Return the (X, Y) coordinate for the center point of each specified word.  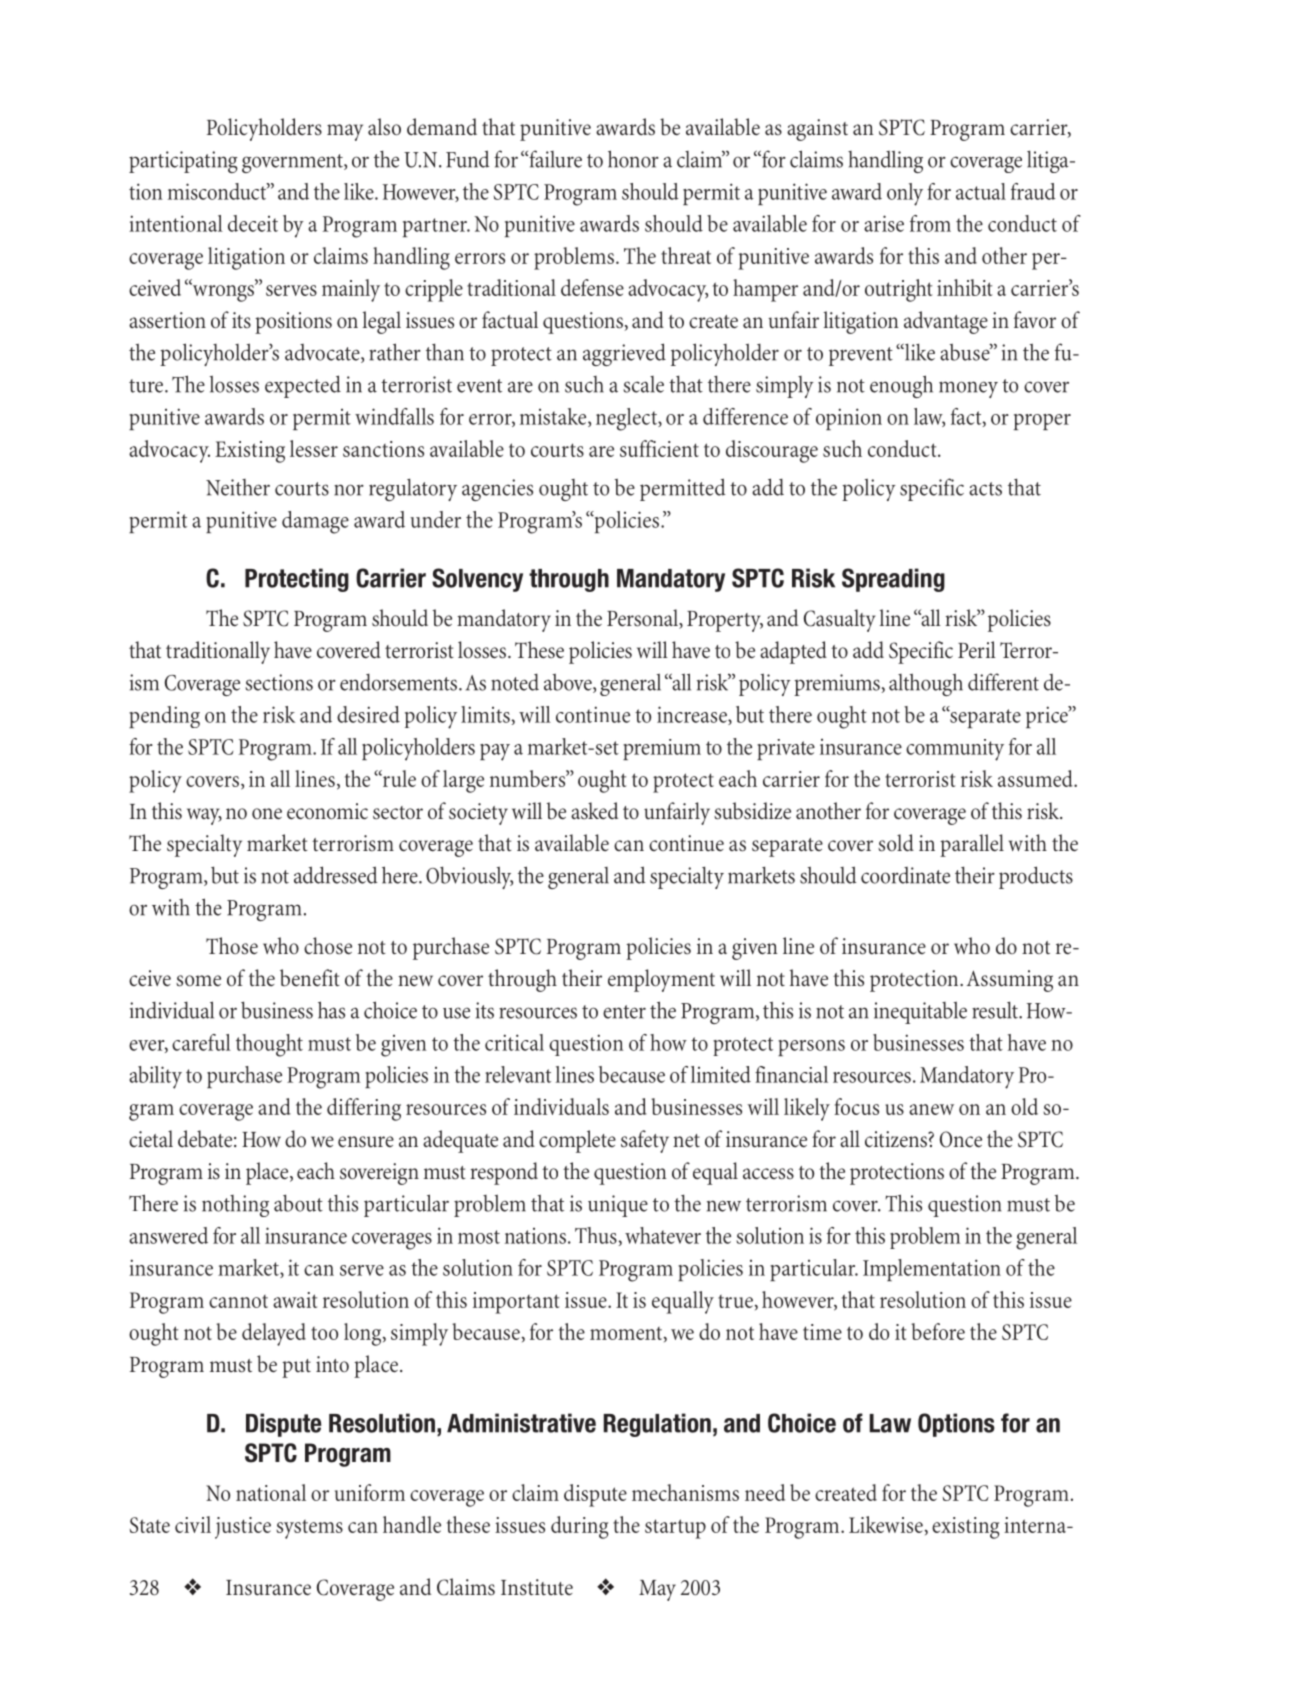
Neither (238, 487)
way (204, 816)
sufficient (659, 448)
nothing (235, 1206)
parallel (972, 845)
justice (243, 1528)
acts (985, 489)
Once (961, 1139)
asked (594, 811)
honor (633, 159)
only (905, 194)
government (293, 163)
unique (618, 1206)
